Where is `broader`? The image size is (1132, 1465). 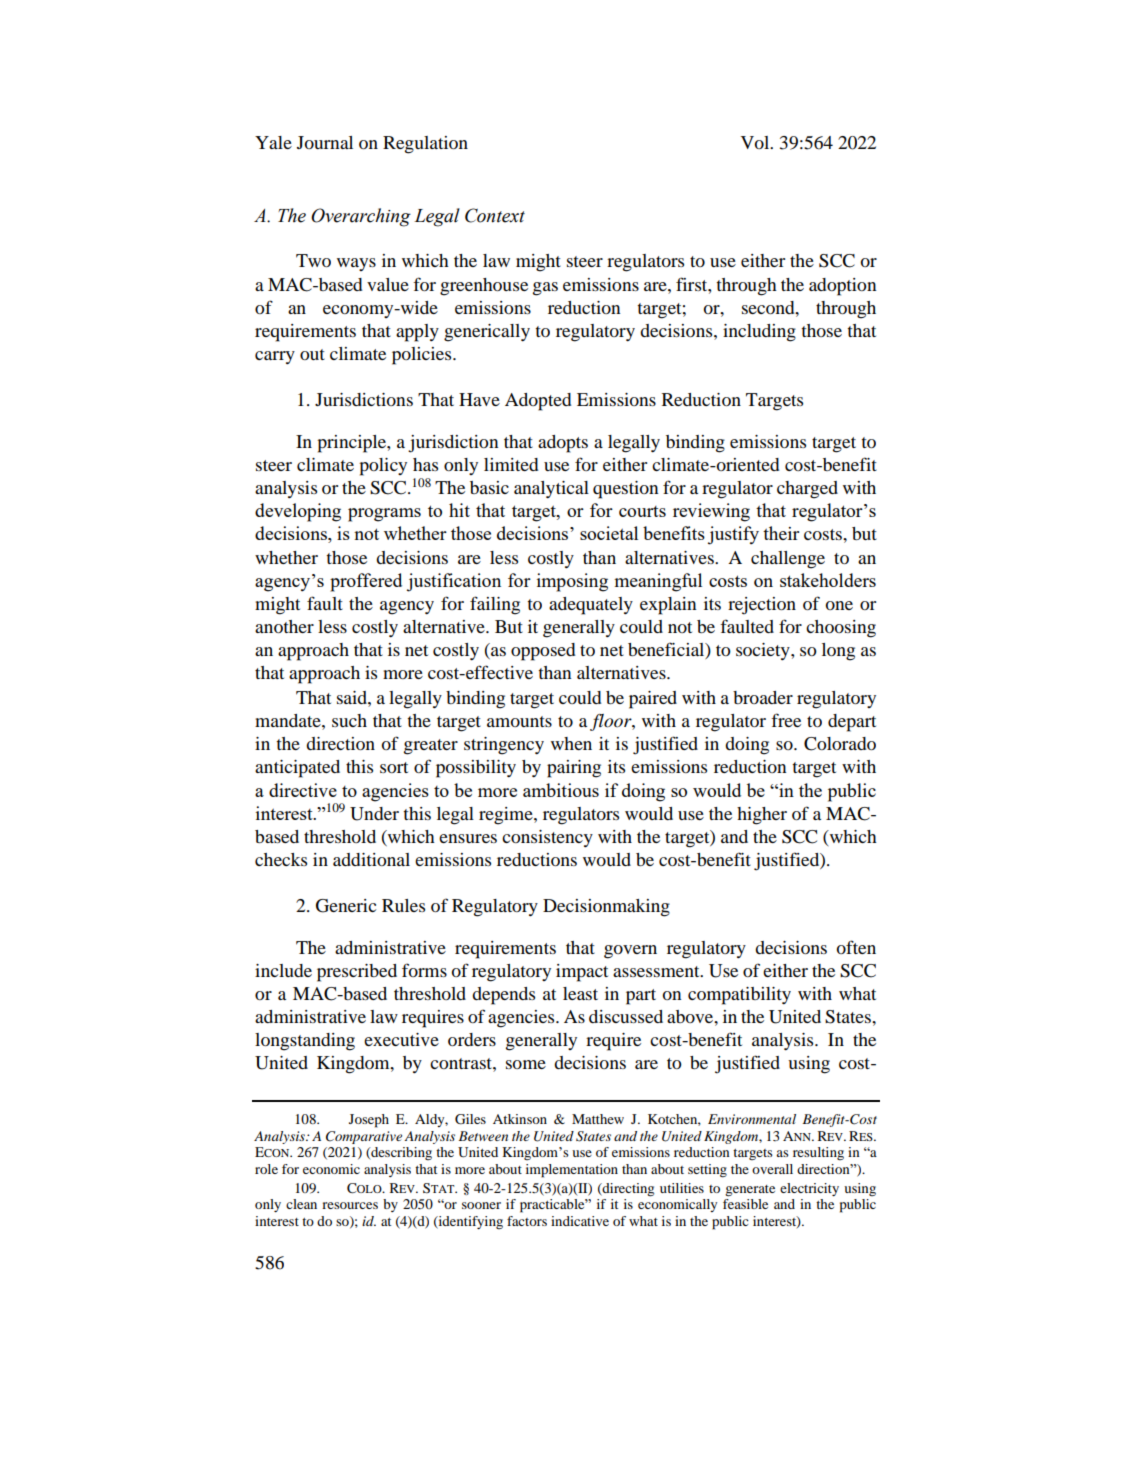 broader is located at coordinates (763, 697).
